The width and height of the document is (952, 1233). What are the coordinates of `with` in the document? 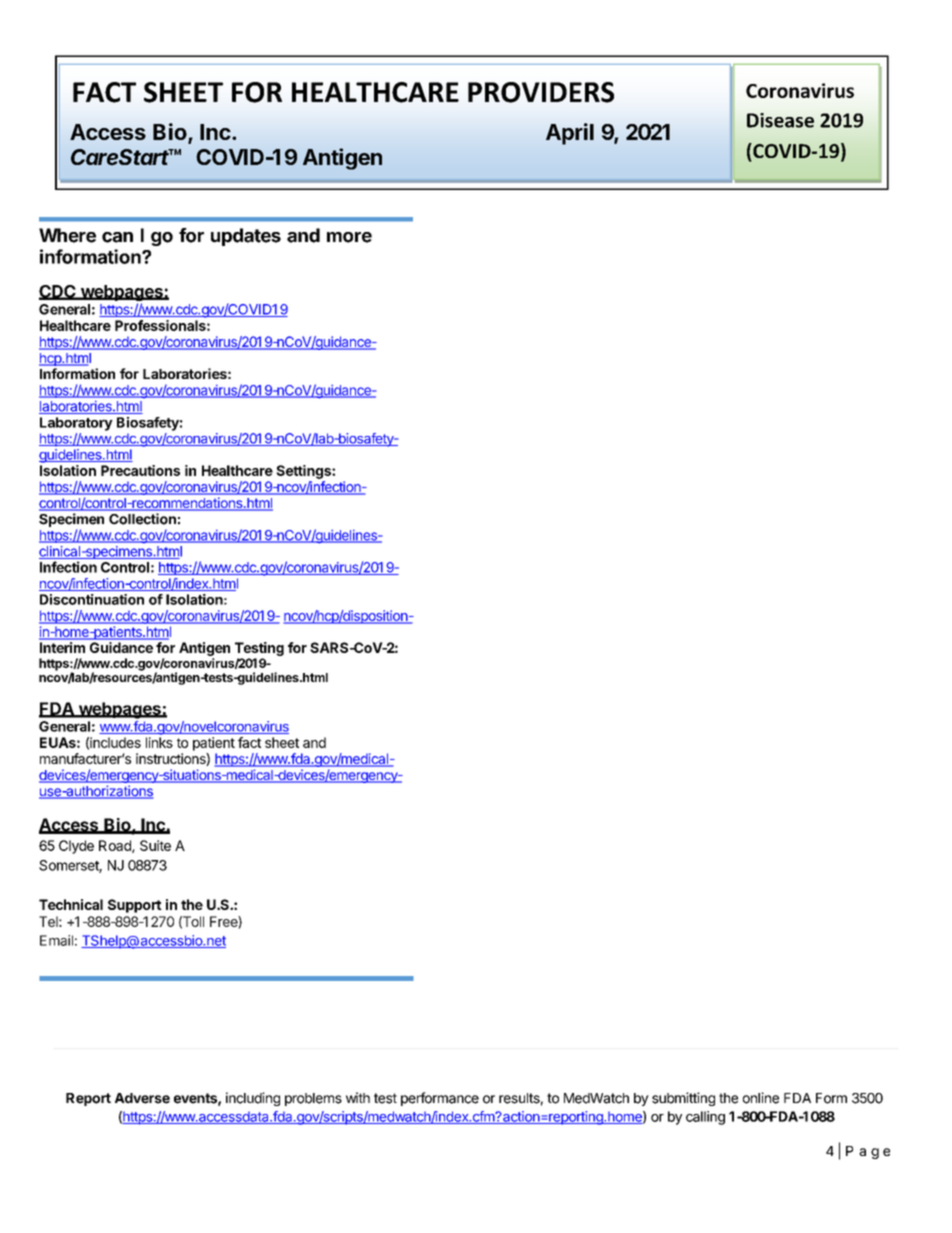 It's located at (358, 1097).
